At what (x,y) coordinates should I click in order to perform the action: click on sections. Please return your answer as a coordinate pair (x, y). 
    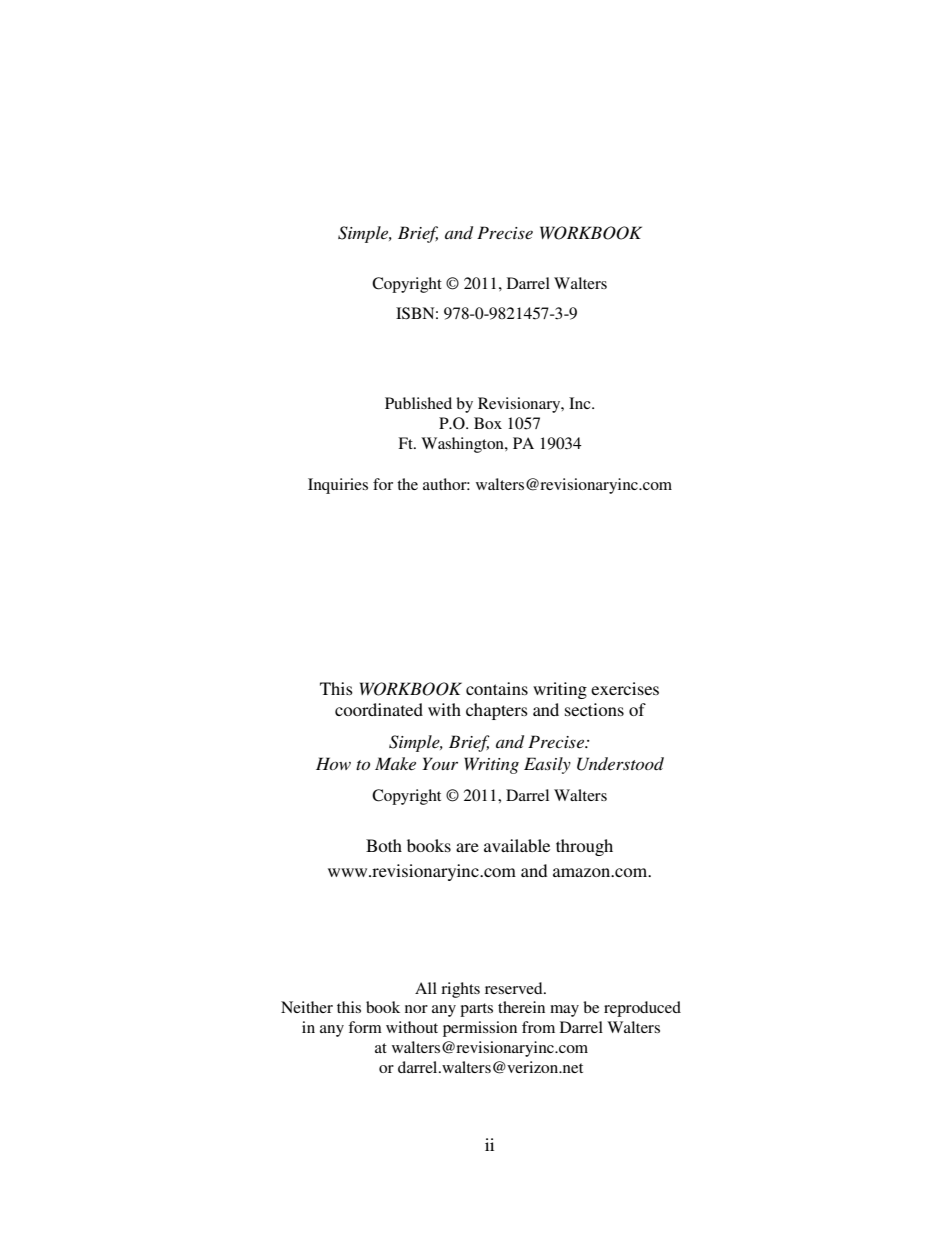
    Looking at the image, I should click on (594, 709).
